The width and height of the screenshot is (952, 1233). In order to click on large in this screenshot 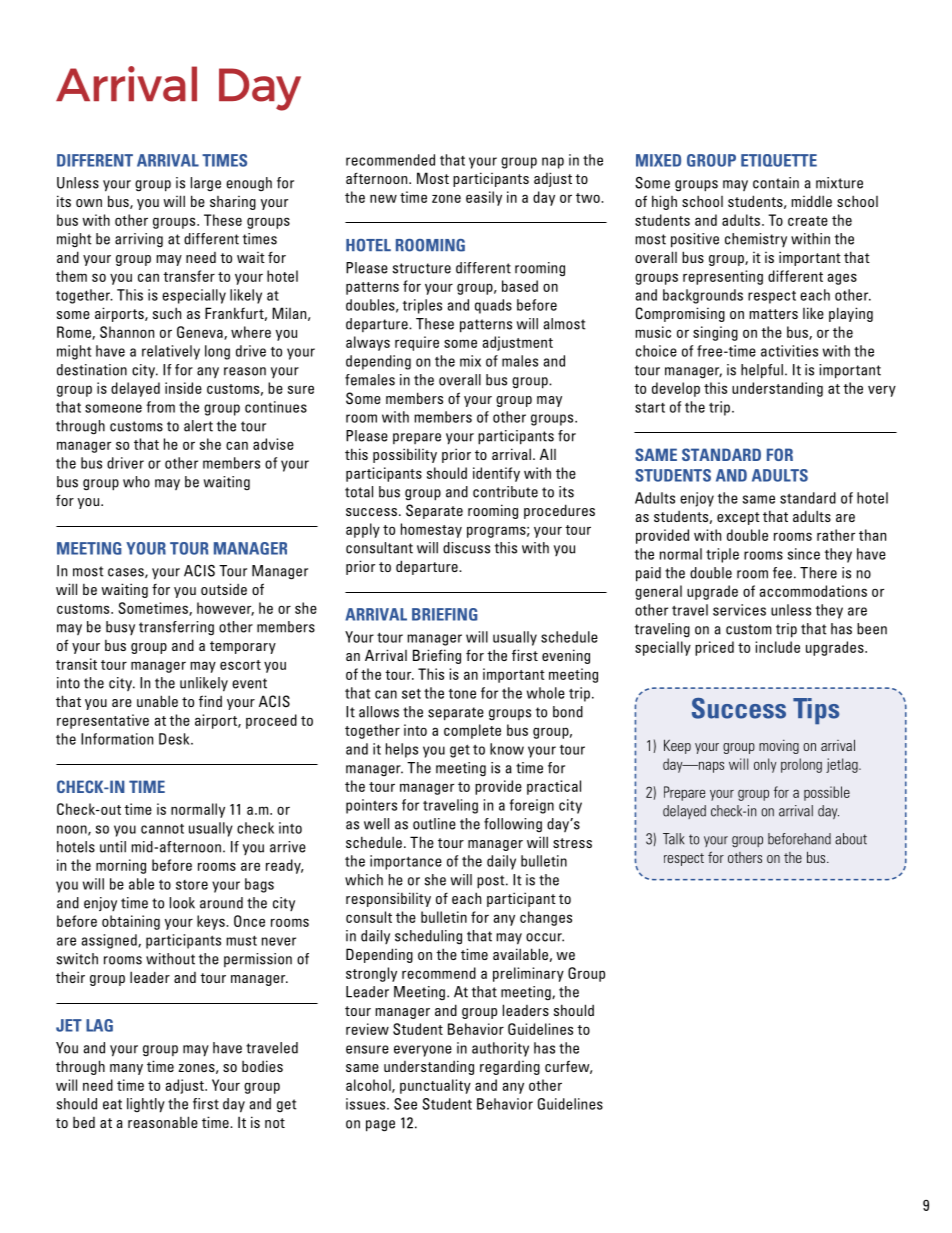, I will do `click(206, 184)`.
